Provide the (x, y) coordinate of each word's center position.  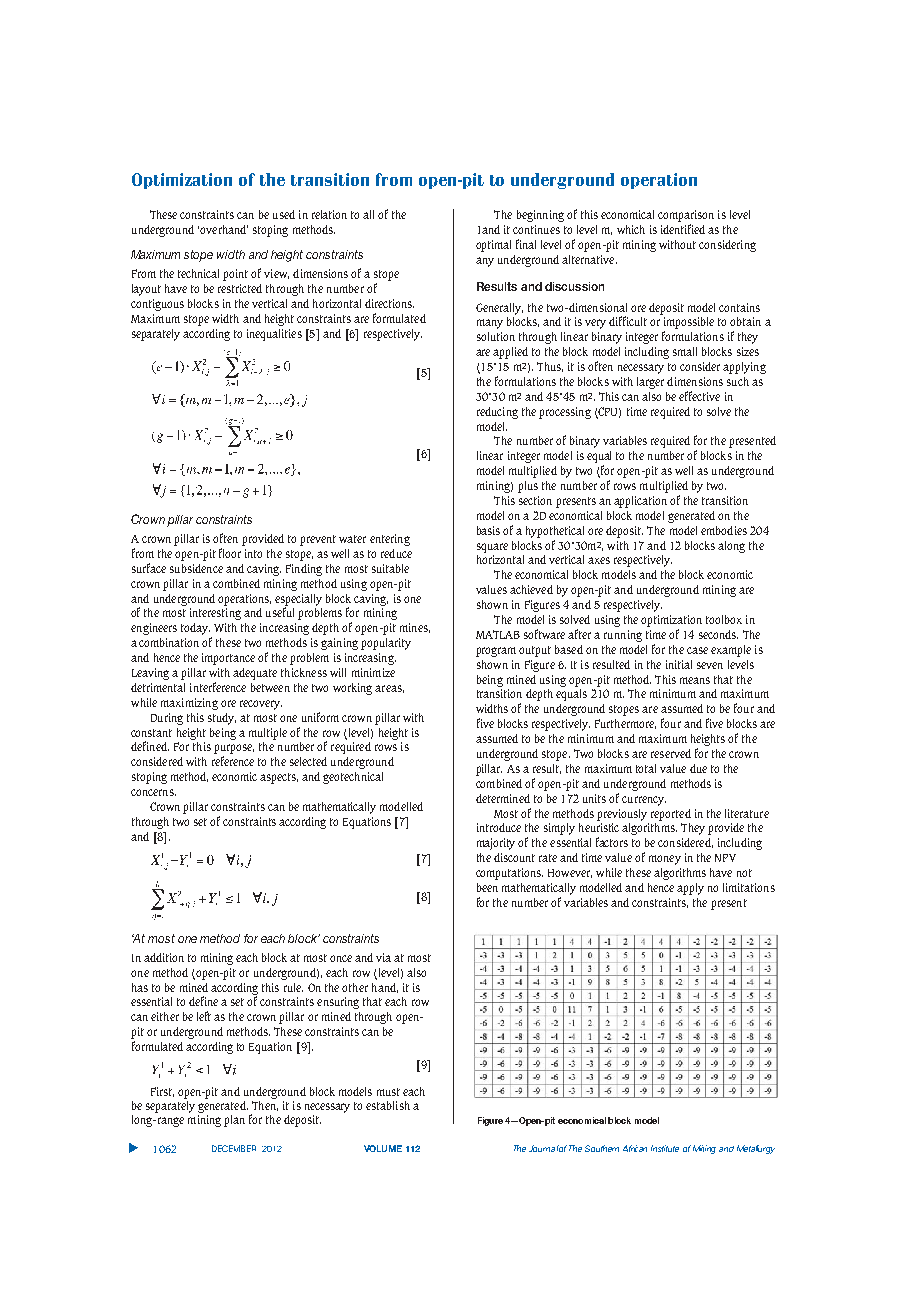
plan (234, 1121)
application (640, 502)
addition (164, 957)
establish (388, 1105)
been (487, 887)
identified (683, 229)
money (665, 860)
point (235, 275)
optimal (493, 246)
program (496, 652)
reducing (497, 413)
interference (218, 687)
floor (230, 553)
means (695, 680)
